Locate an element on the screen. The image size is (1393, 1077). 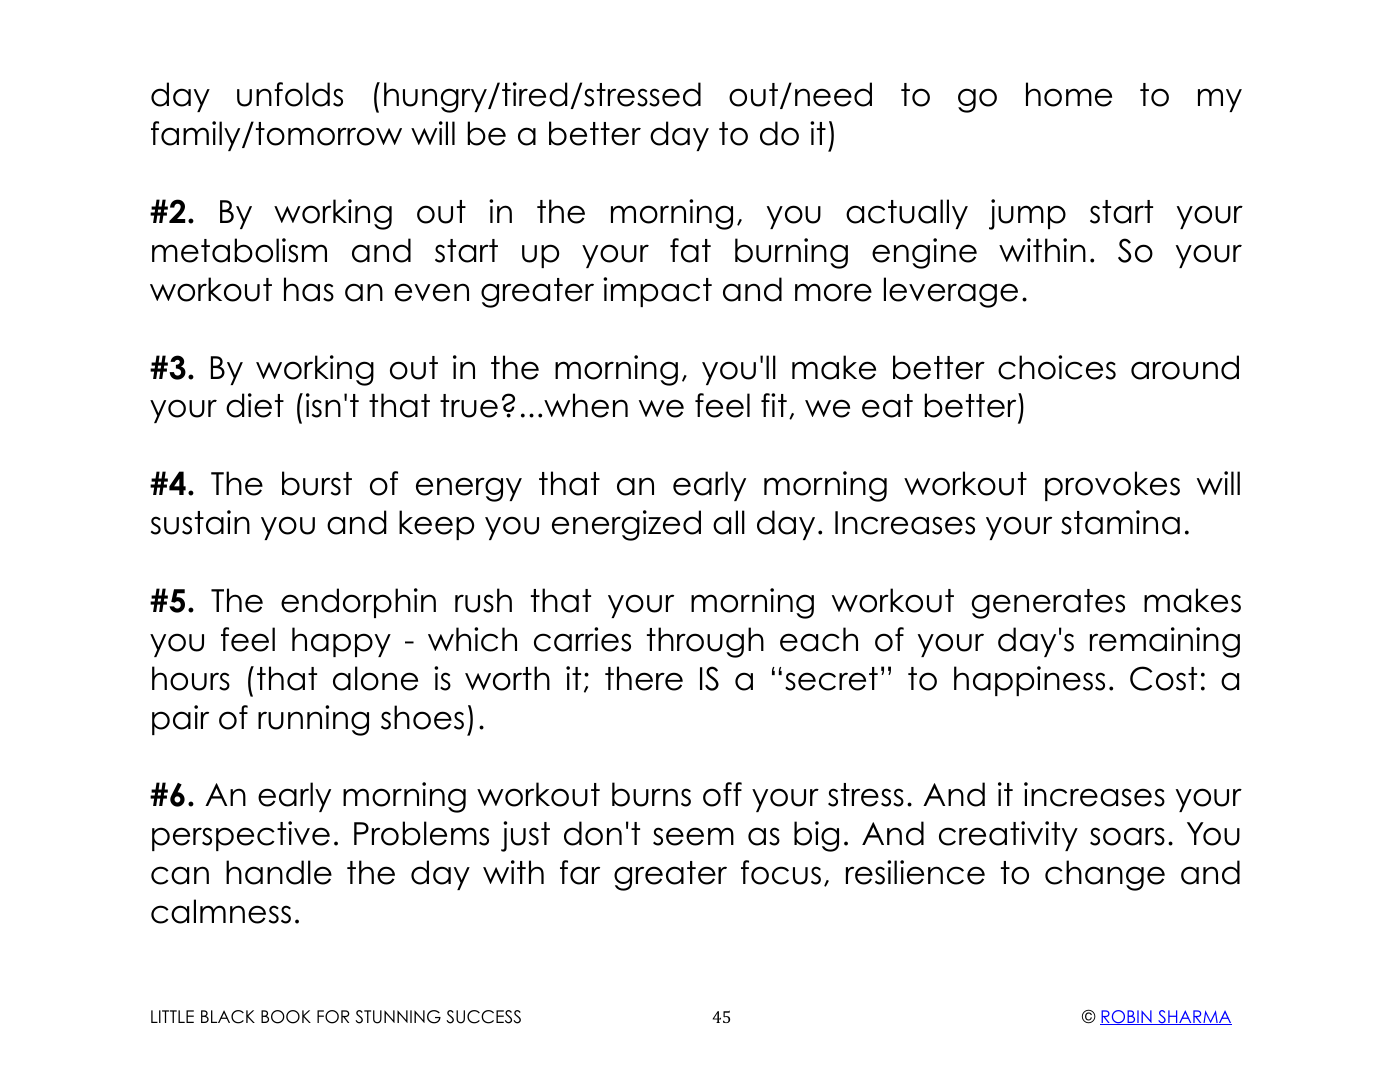
impact is located at coordinates (657, 292).
